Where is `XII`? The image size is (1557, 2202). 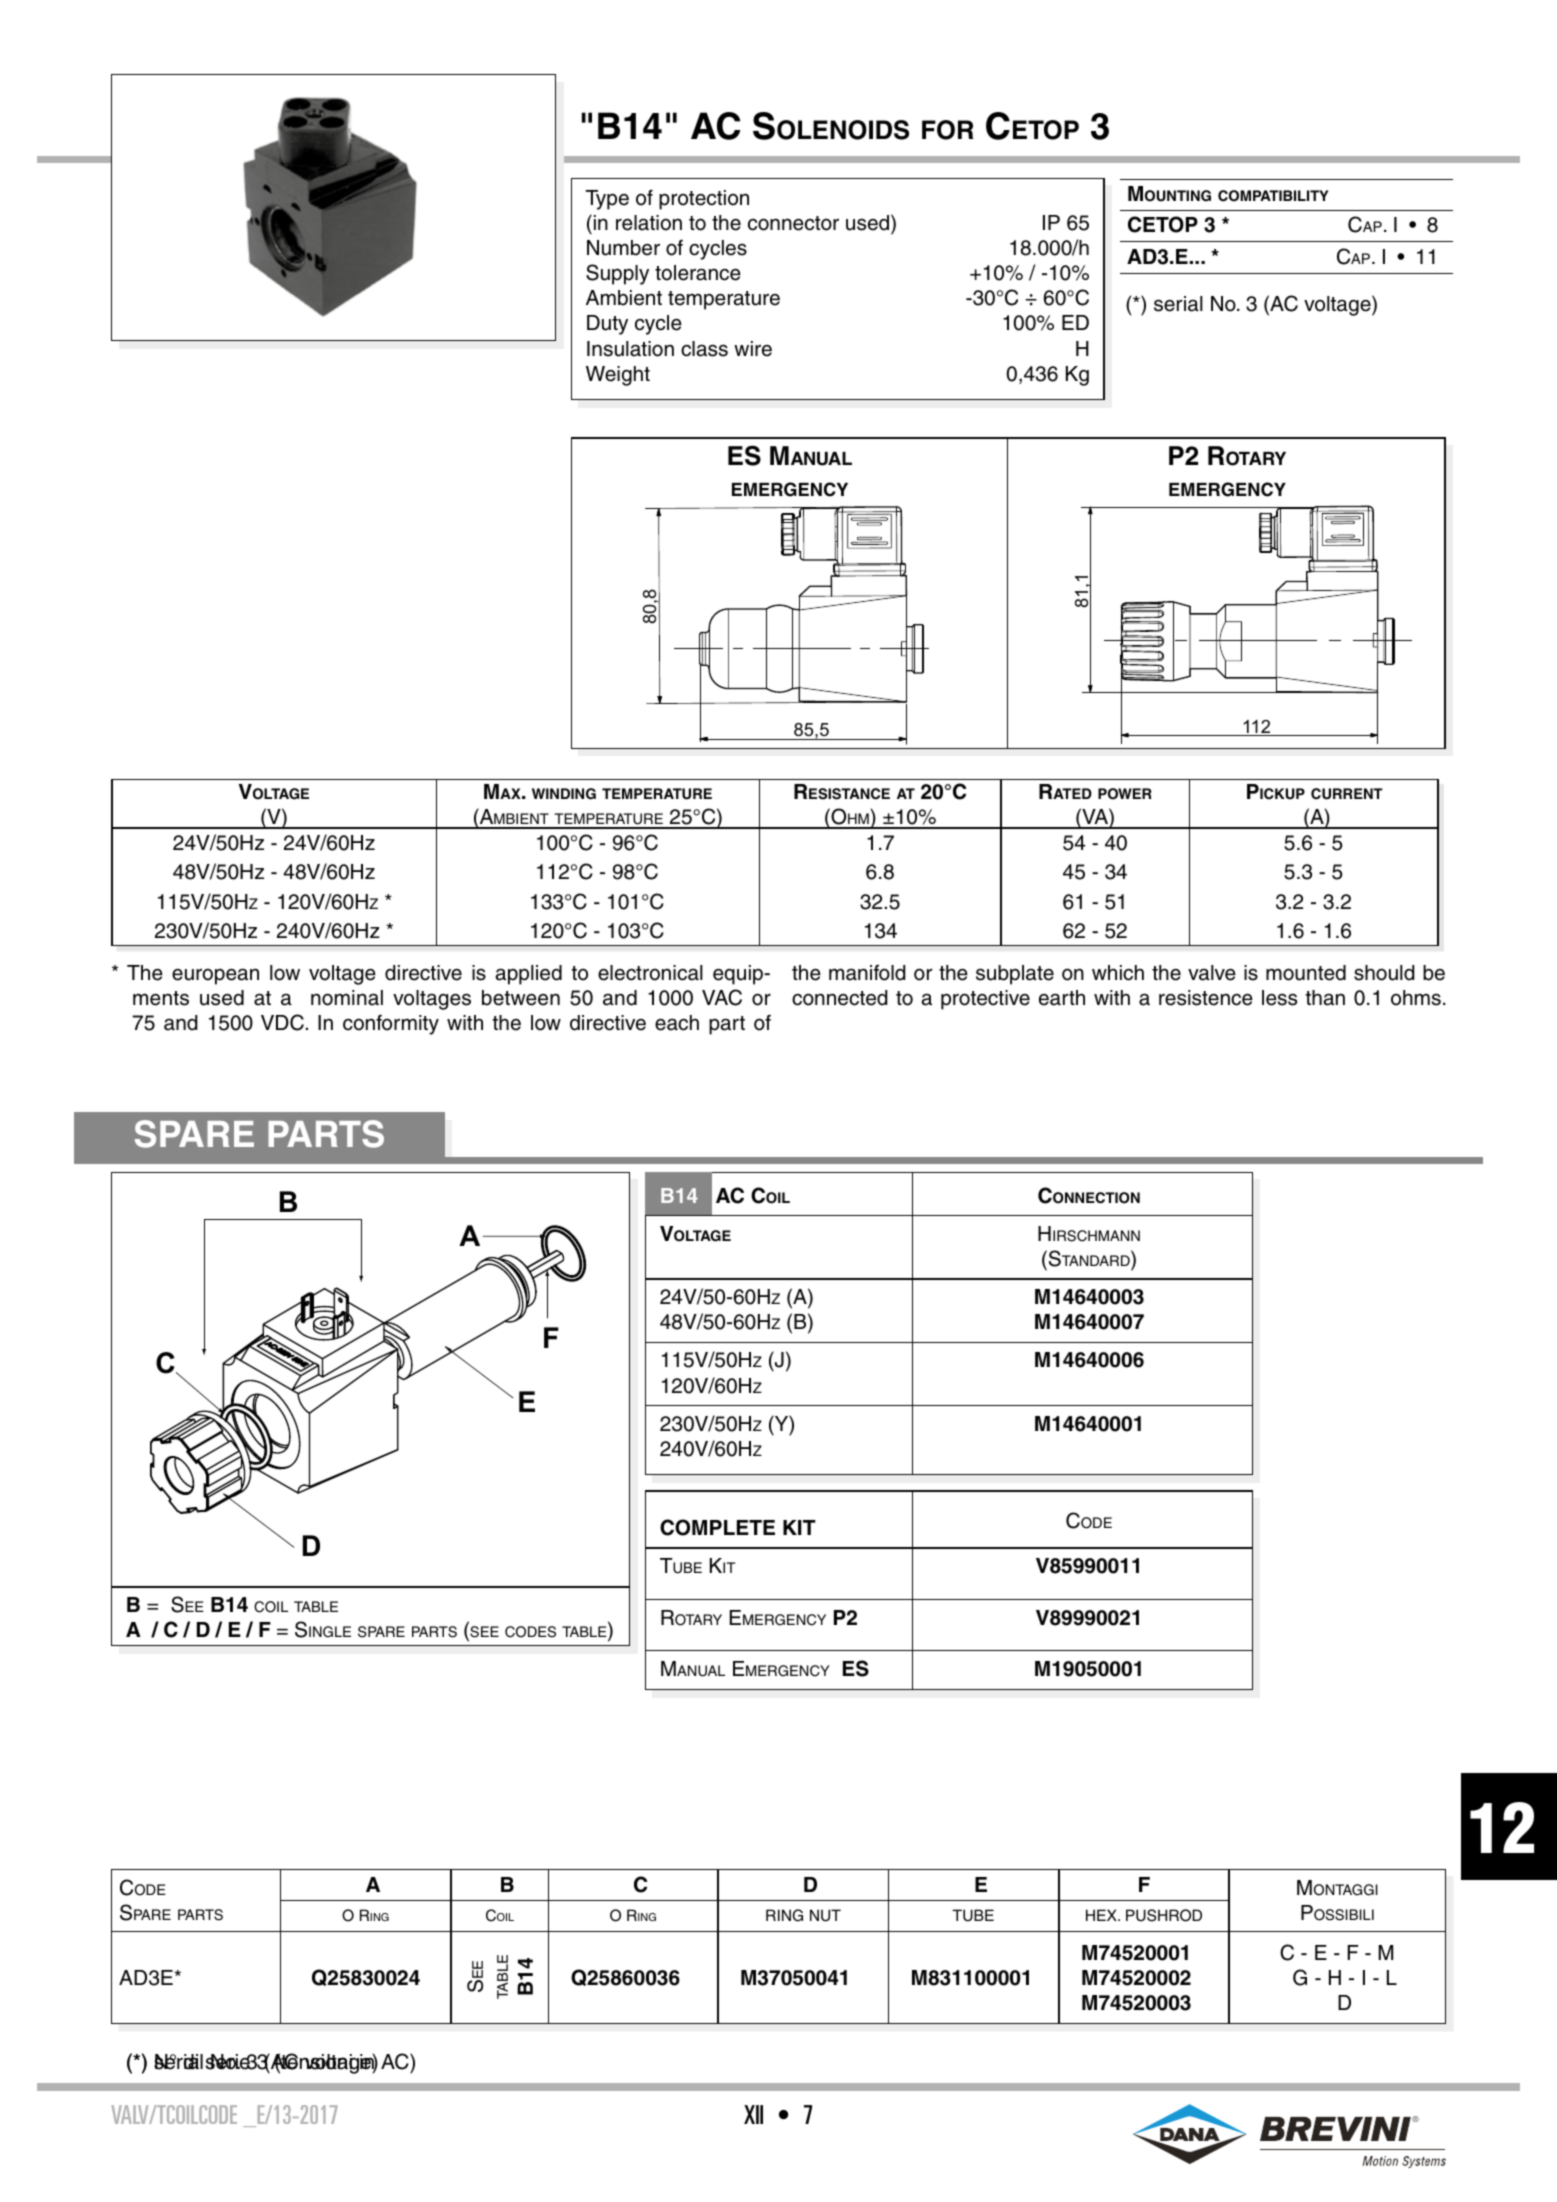 XII is located at coordinates (753, 2114).
